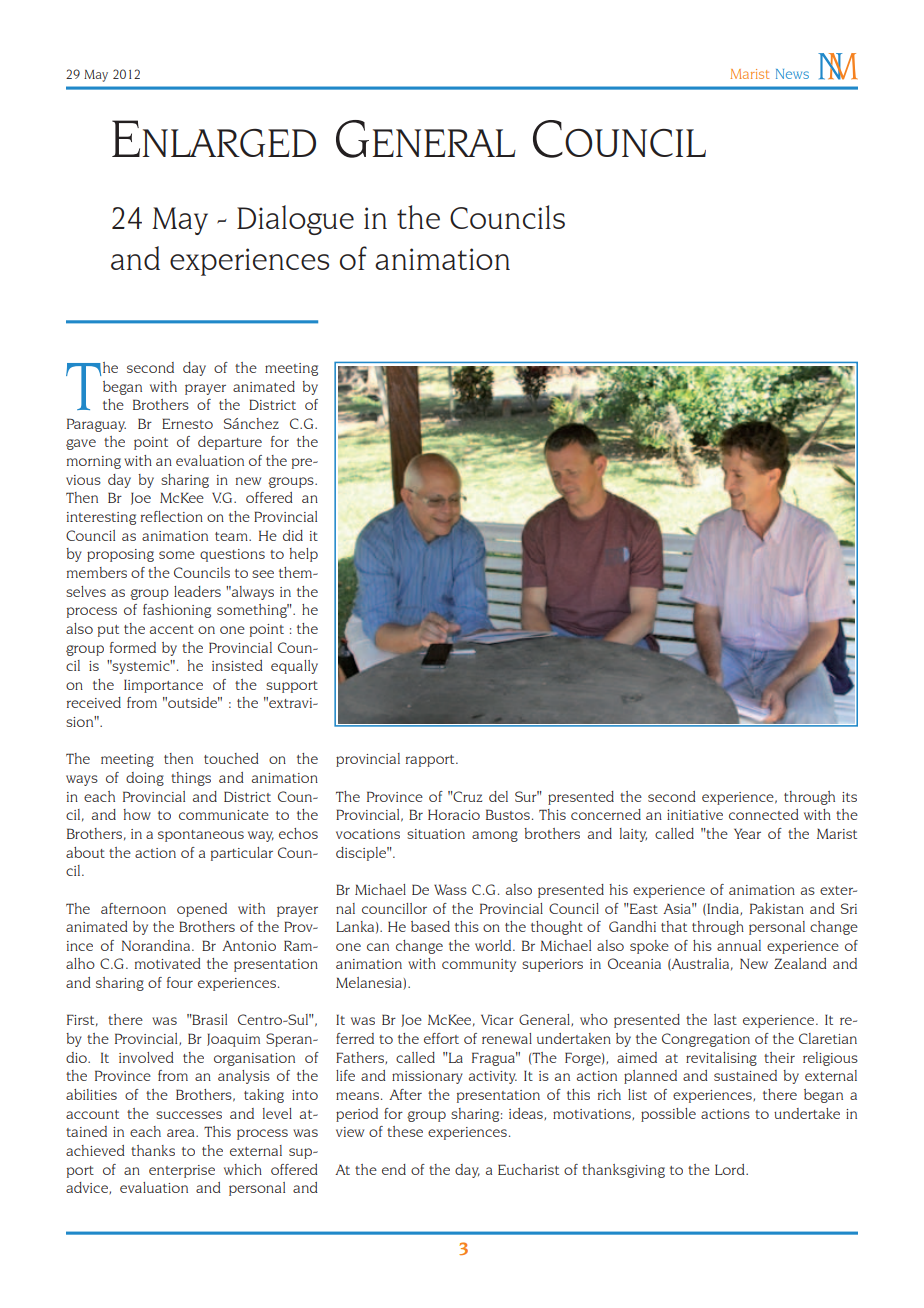 The height and width of the page is (1308, 924). What do you see at coordinates (792, 74) in the page?
I see `News` at bounding box center [792, 74].
